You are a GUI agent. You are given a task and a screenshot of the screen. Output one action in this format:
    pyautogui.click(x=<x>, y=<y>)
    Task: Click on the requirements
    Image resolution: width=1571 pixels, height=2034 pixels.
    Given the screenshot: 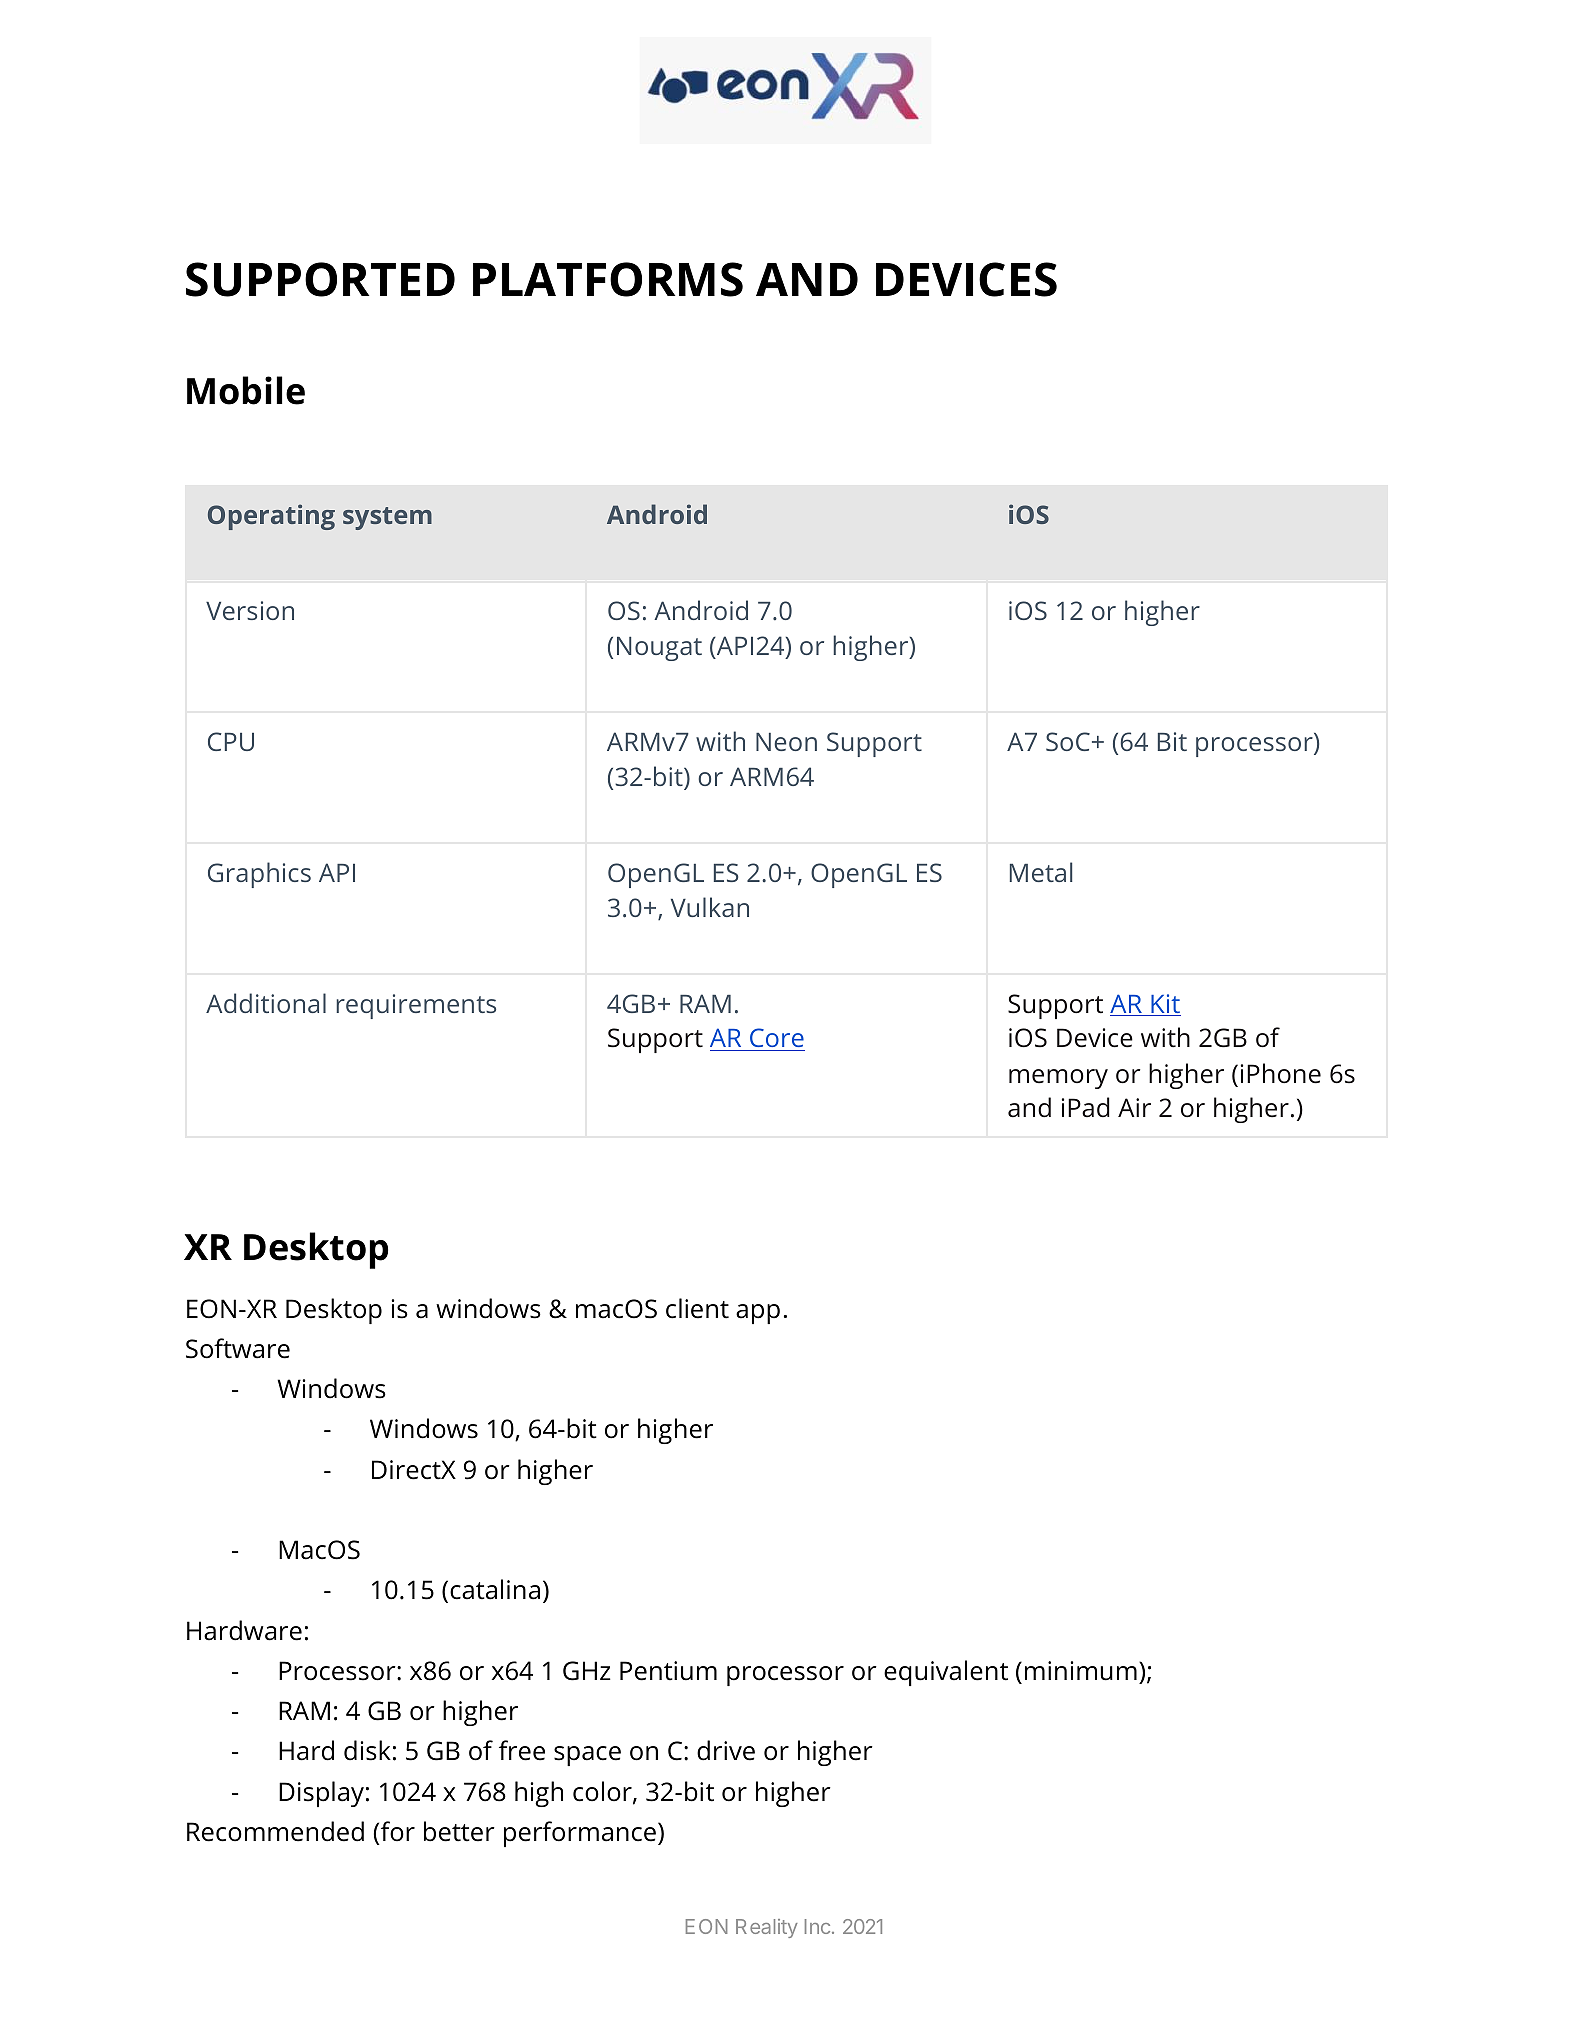 What is the action you would take?
    pyautogui.click(x=416, y=1006)
